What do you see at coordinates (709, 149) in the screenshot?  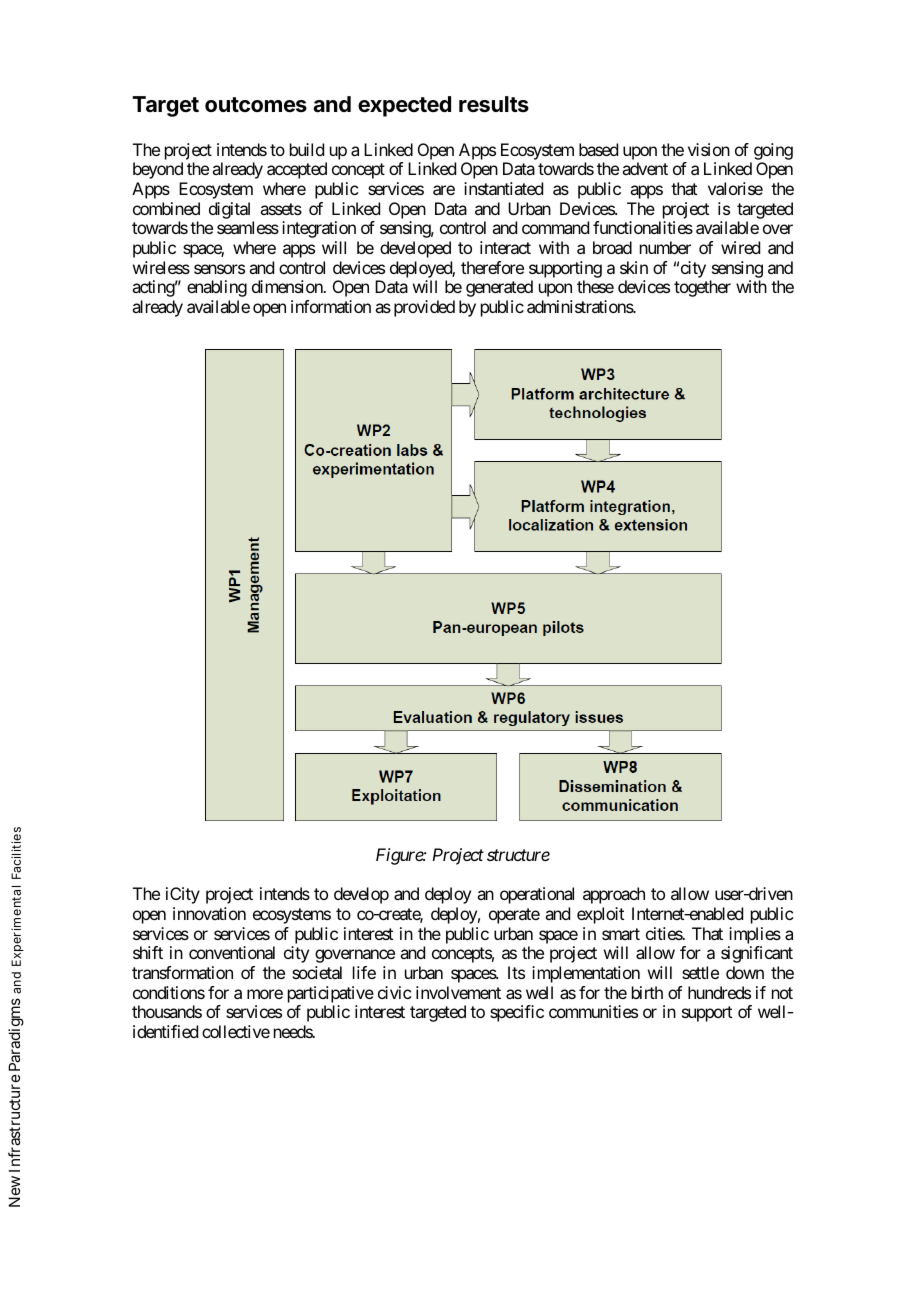 I see `vision` at bounding box center [709, 149].
